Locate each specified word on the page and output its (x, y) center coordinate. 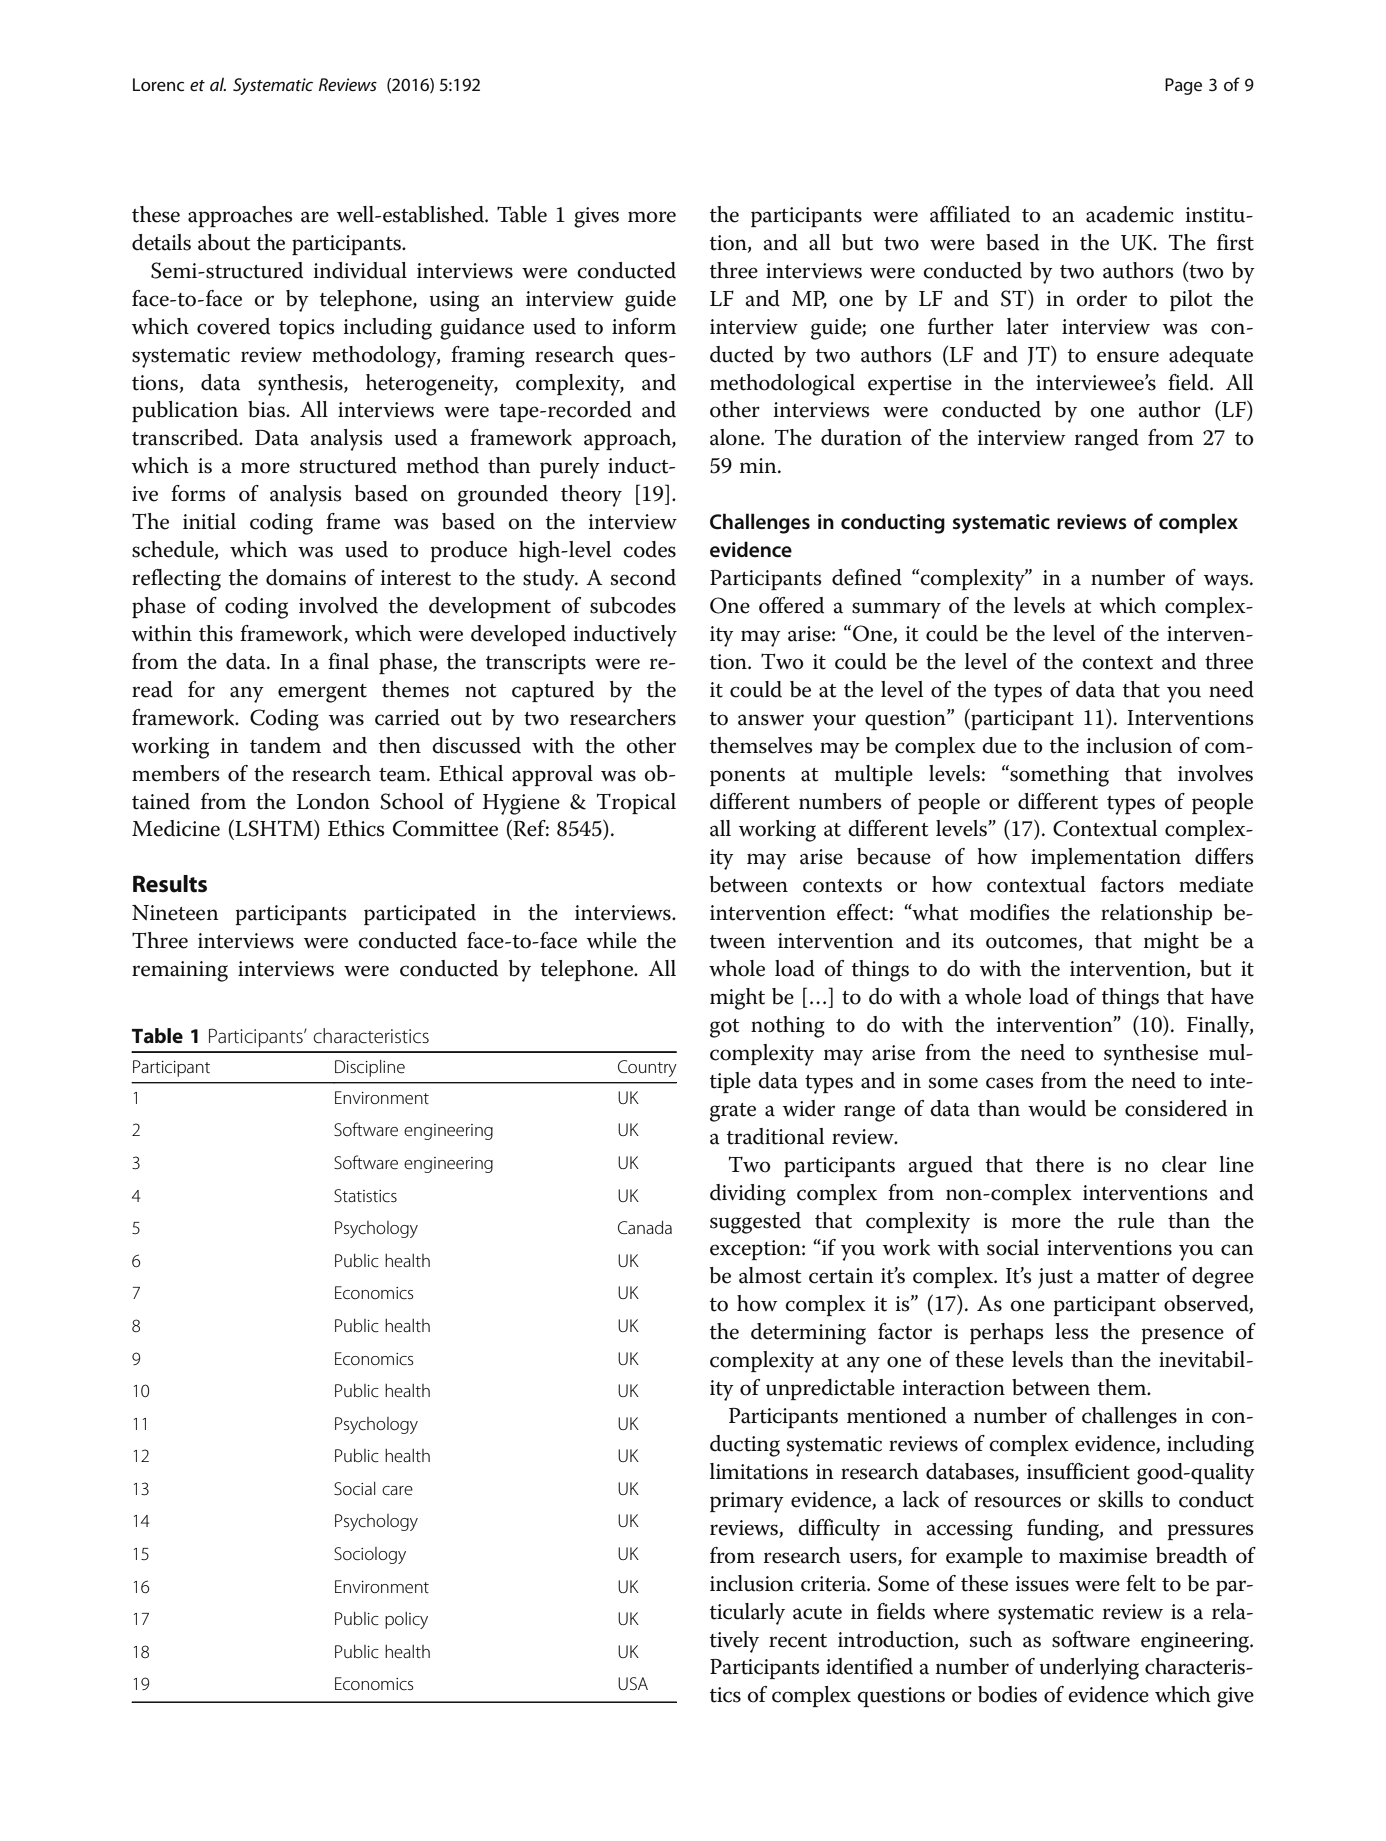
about (224, 242)
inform (644, 326)
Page (1183, 86)
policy (406, 1620)
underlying (1089, 1669)
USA (633, 1683)
